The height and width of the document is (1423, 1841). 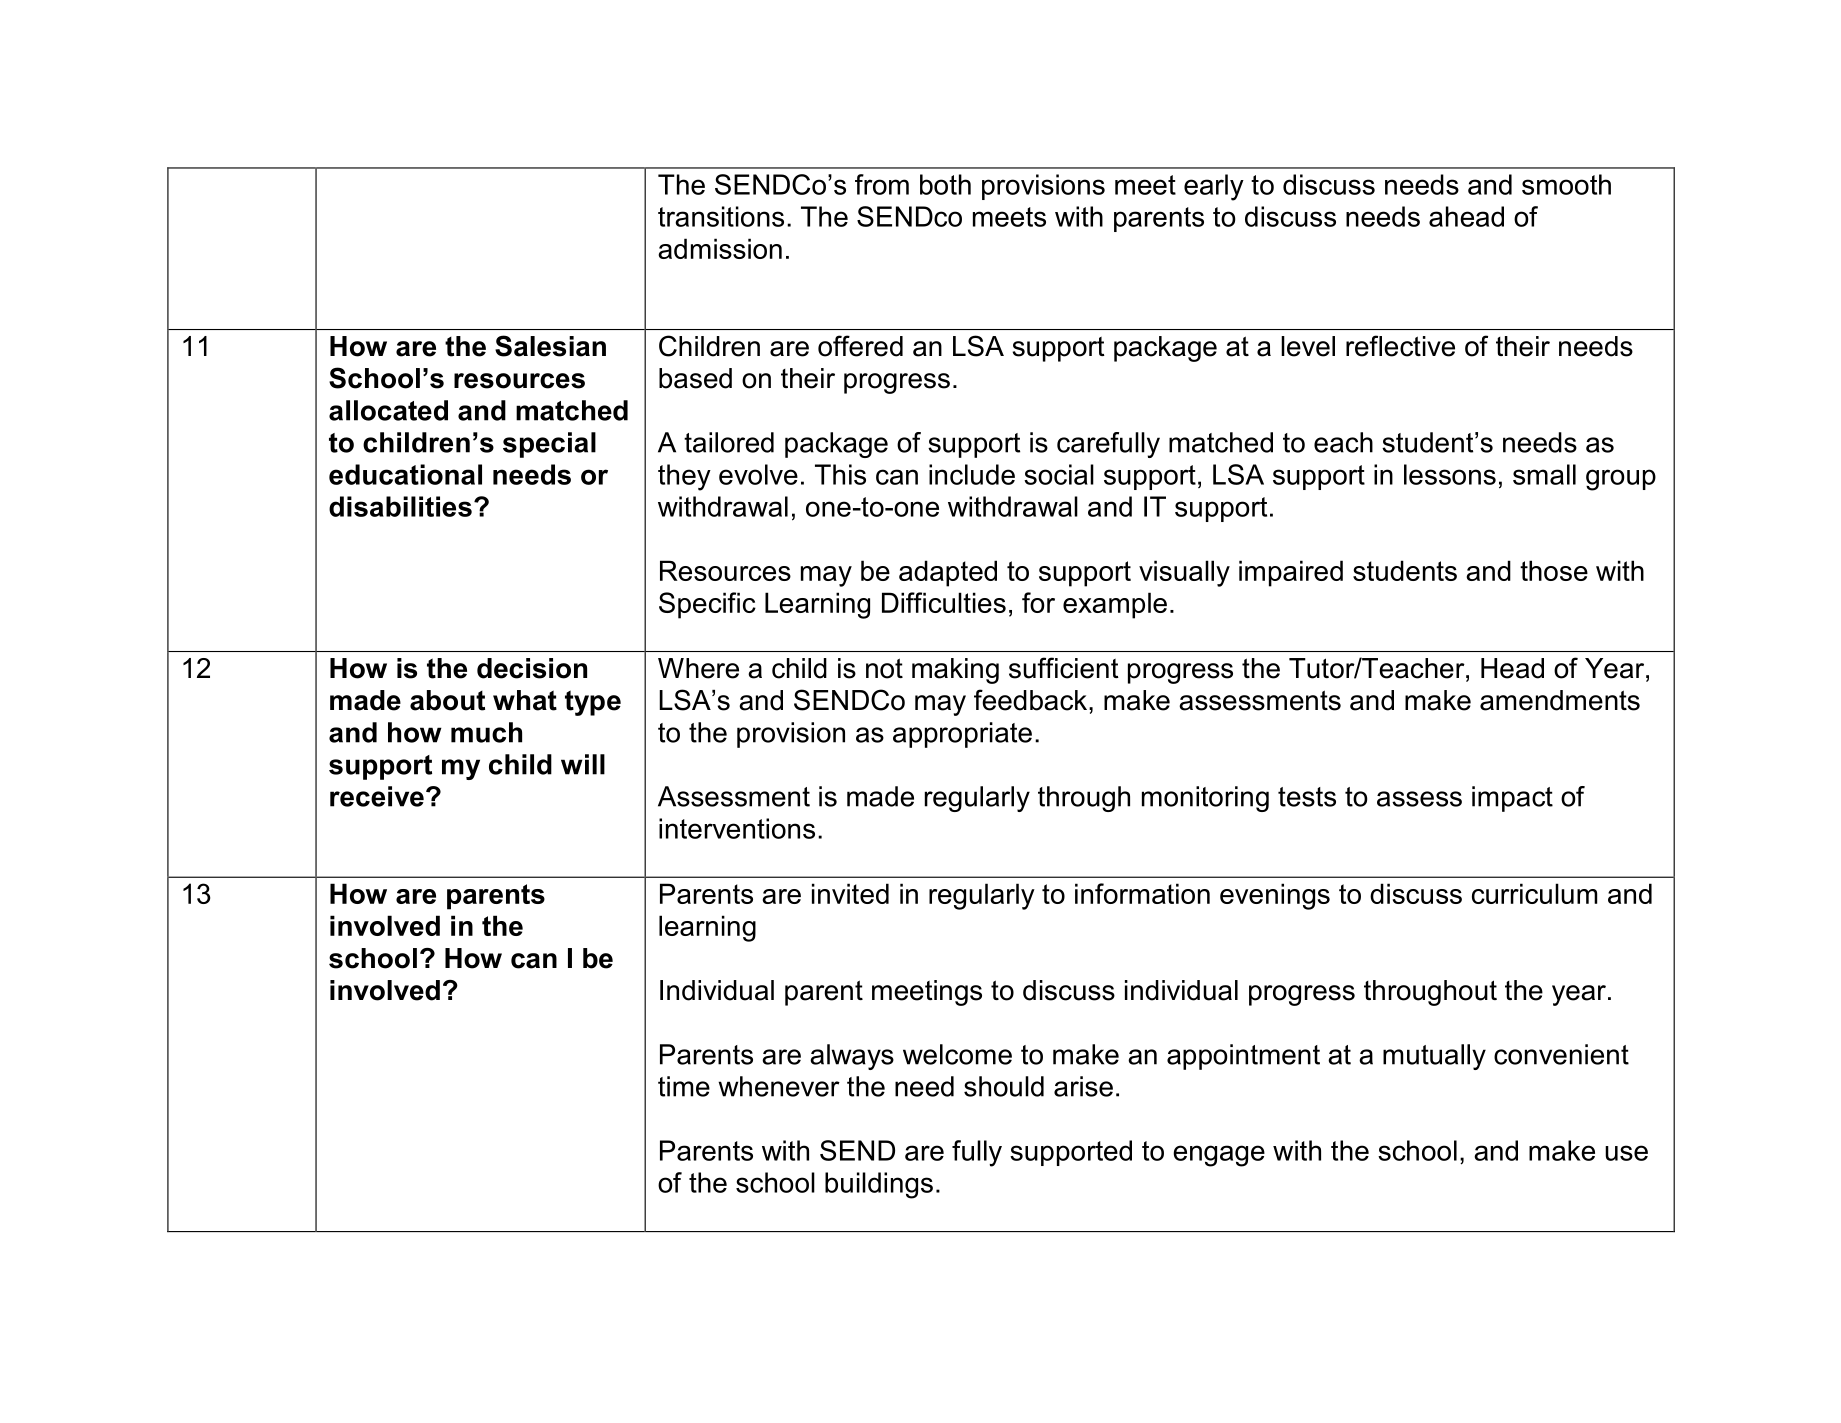 What do you see at coordinates (1560, 700) in the document?
I see `amendments` at bounding box center [1560, 700].
